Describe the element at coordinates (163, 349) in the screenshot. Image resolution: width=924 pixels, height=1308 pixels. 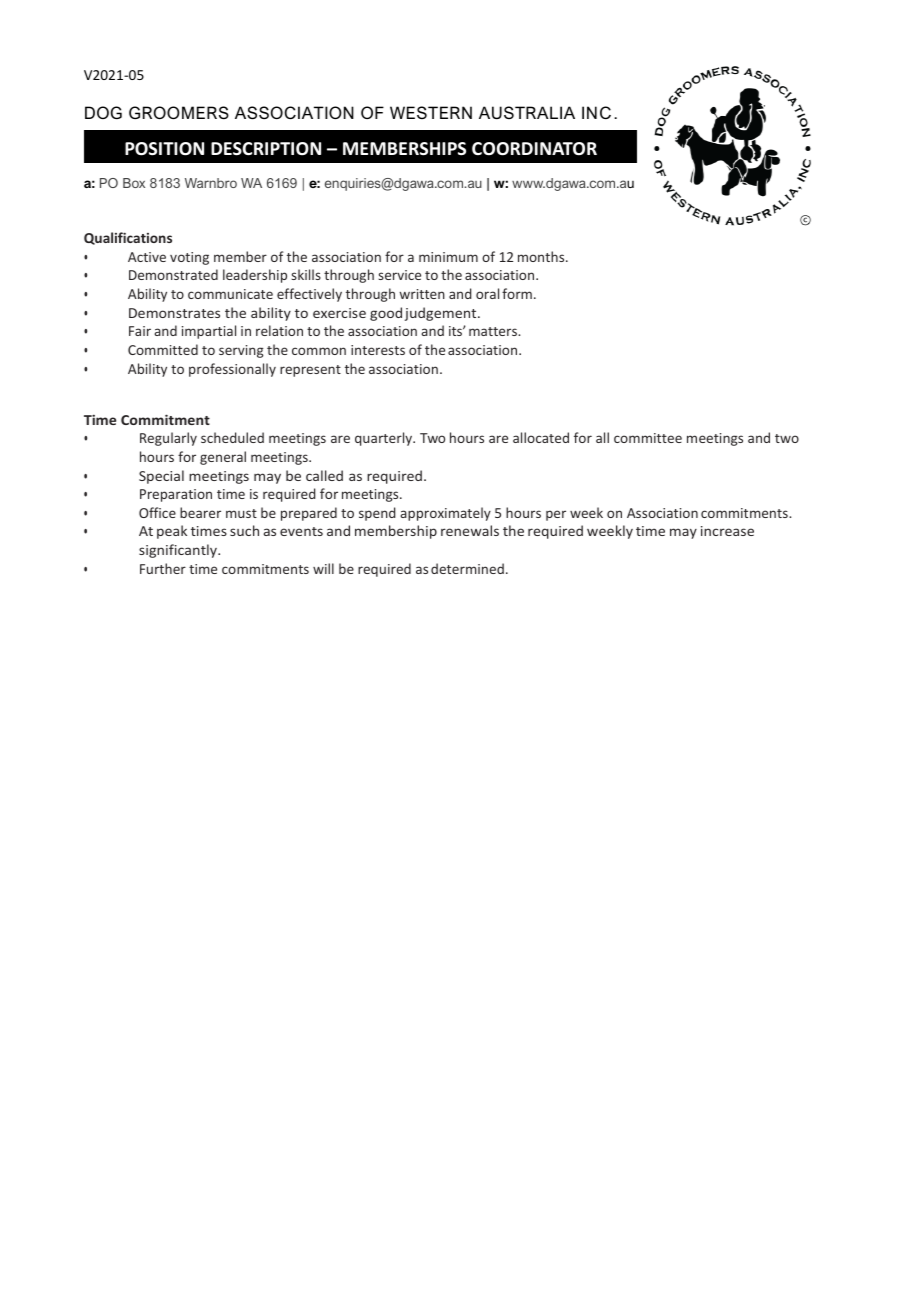
I see `Committed` at that location.
